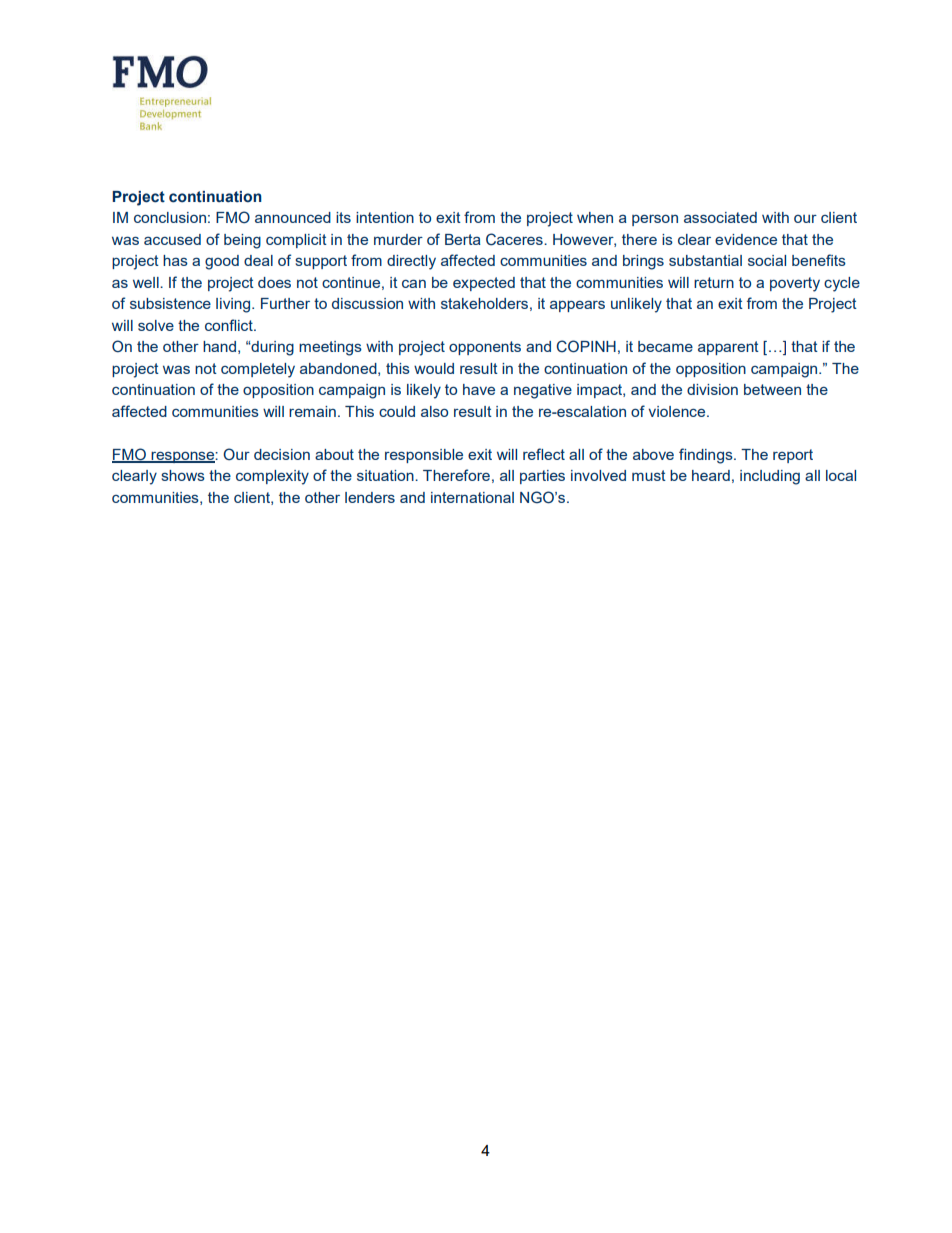 The height and width of the screenshot is (1233, 952). I want to click on conclusion, so click(170, 217).
